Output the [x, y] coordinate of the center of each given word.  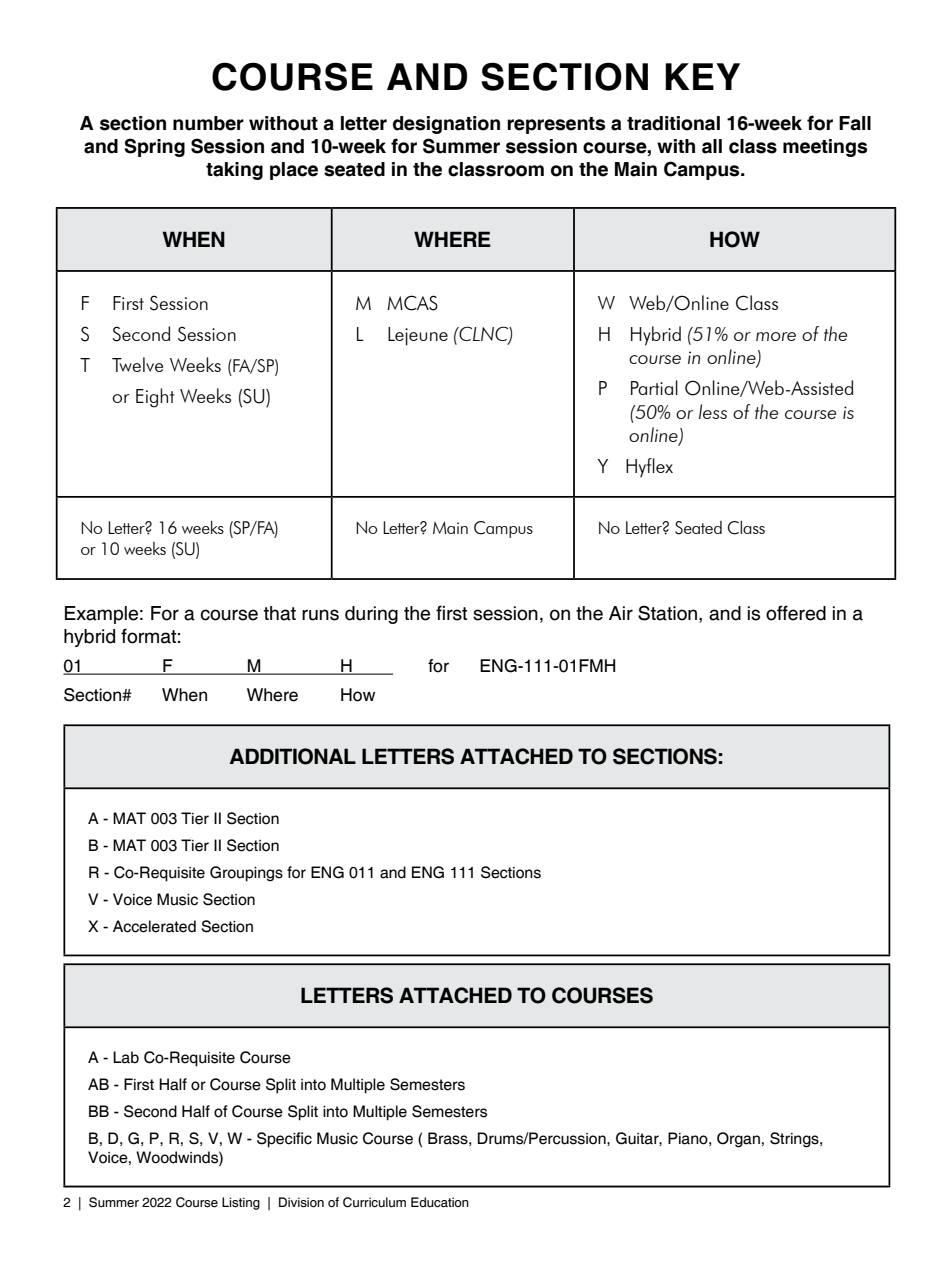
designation [446, 125]
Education [440, 1202]
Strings [795, 1140]
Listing [241, 1203]
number [208, 123]
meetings [825, 148]
